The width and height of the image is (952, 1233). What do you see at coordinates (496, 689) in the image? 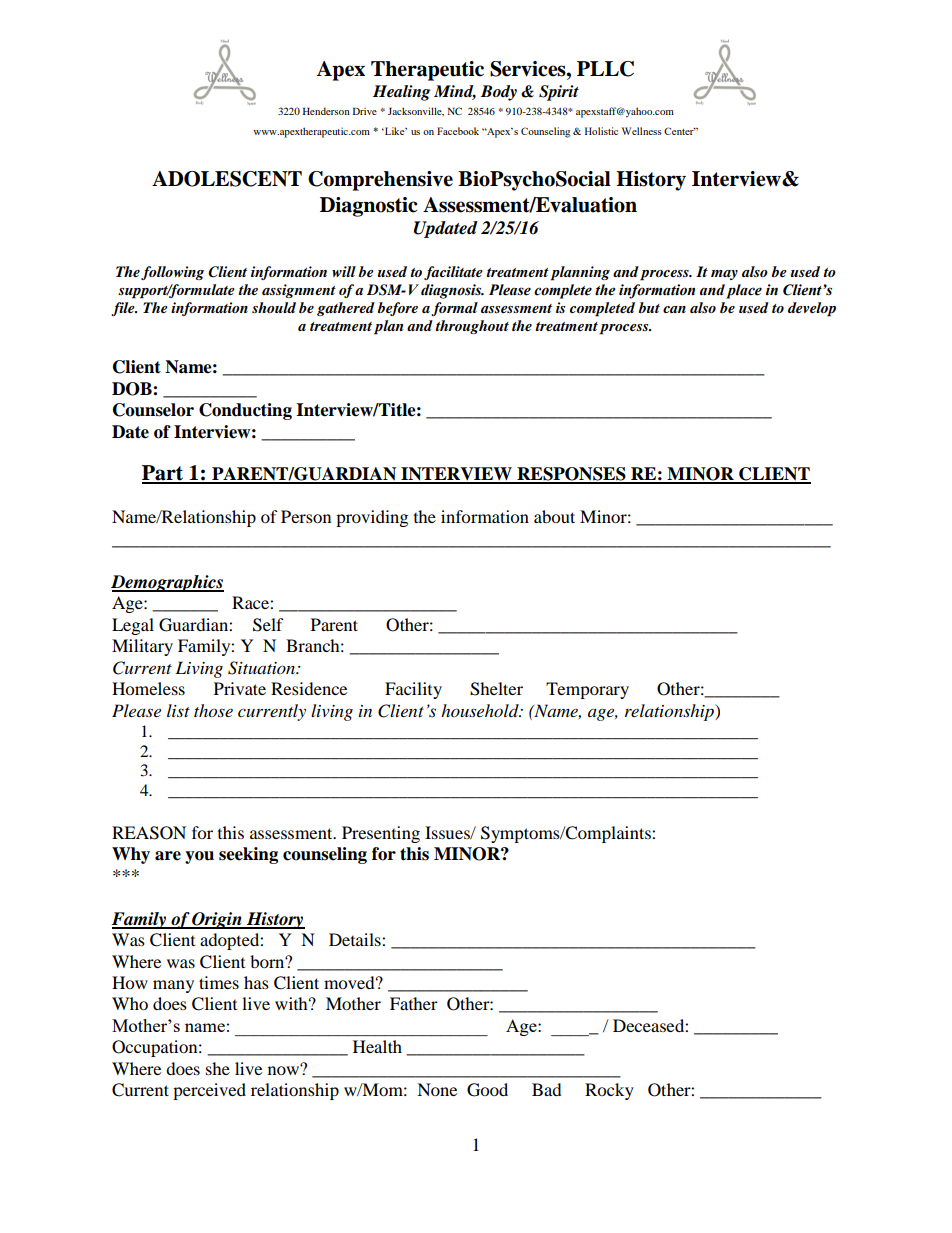
I see `Shelter` at bounding box center [496, 689].
